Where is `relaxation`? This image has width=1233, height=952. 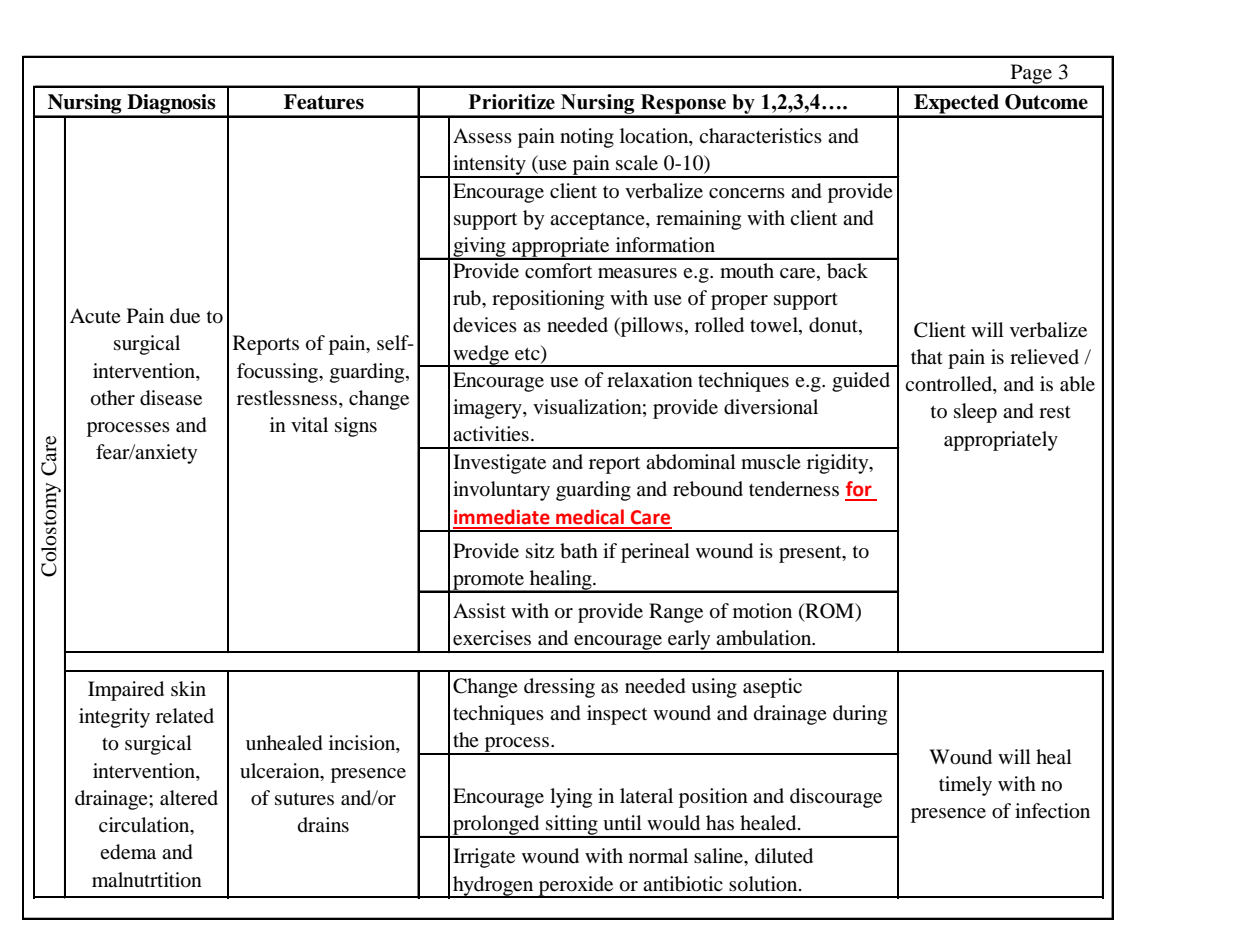
relaxation is located at coordinates (650, 380).
